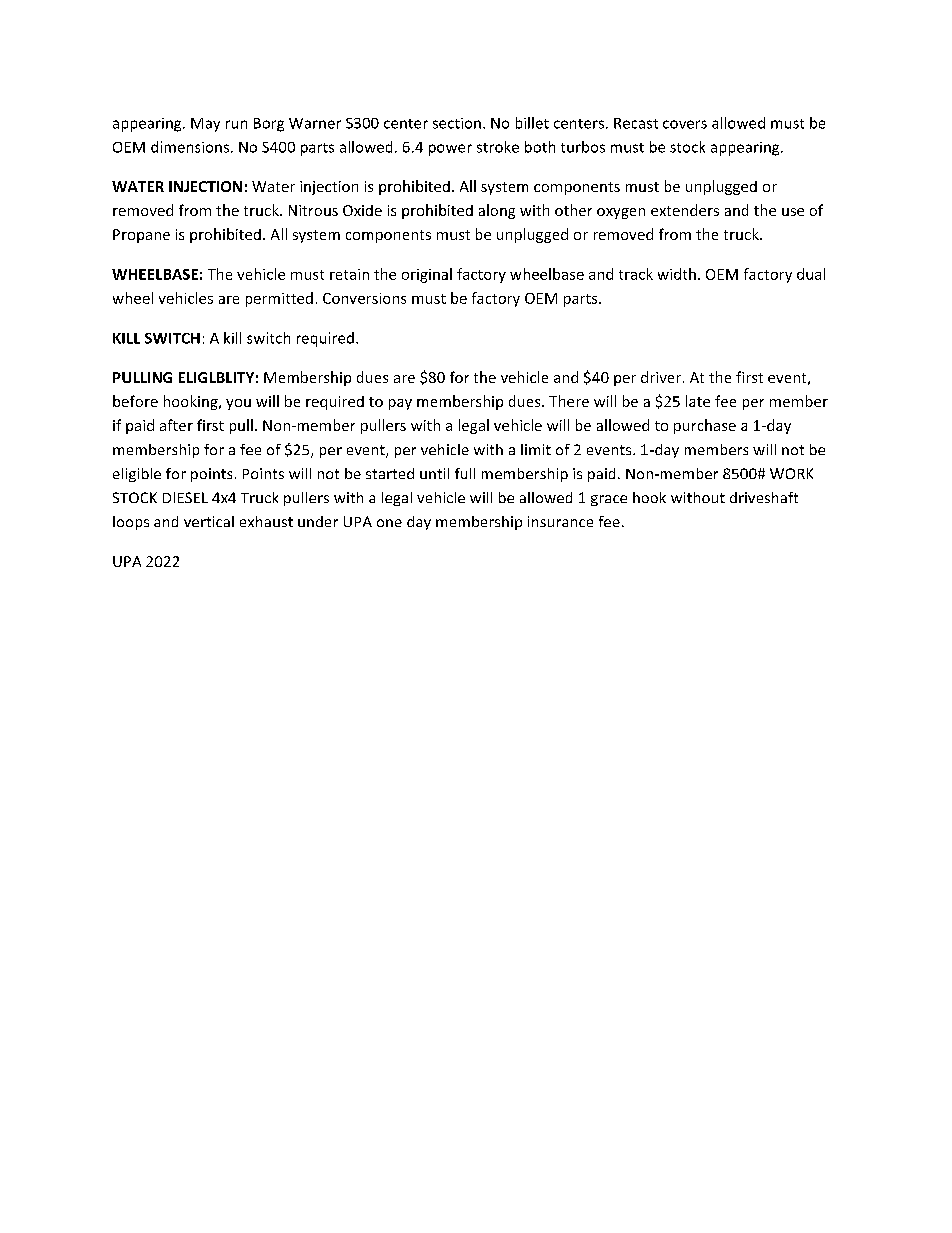 The image size is (952, 1233). Describe the element at coordinates (457, 123) in the screenshot. I see `section` at that location.
